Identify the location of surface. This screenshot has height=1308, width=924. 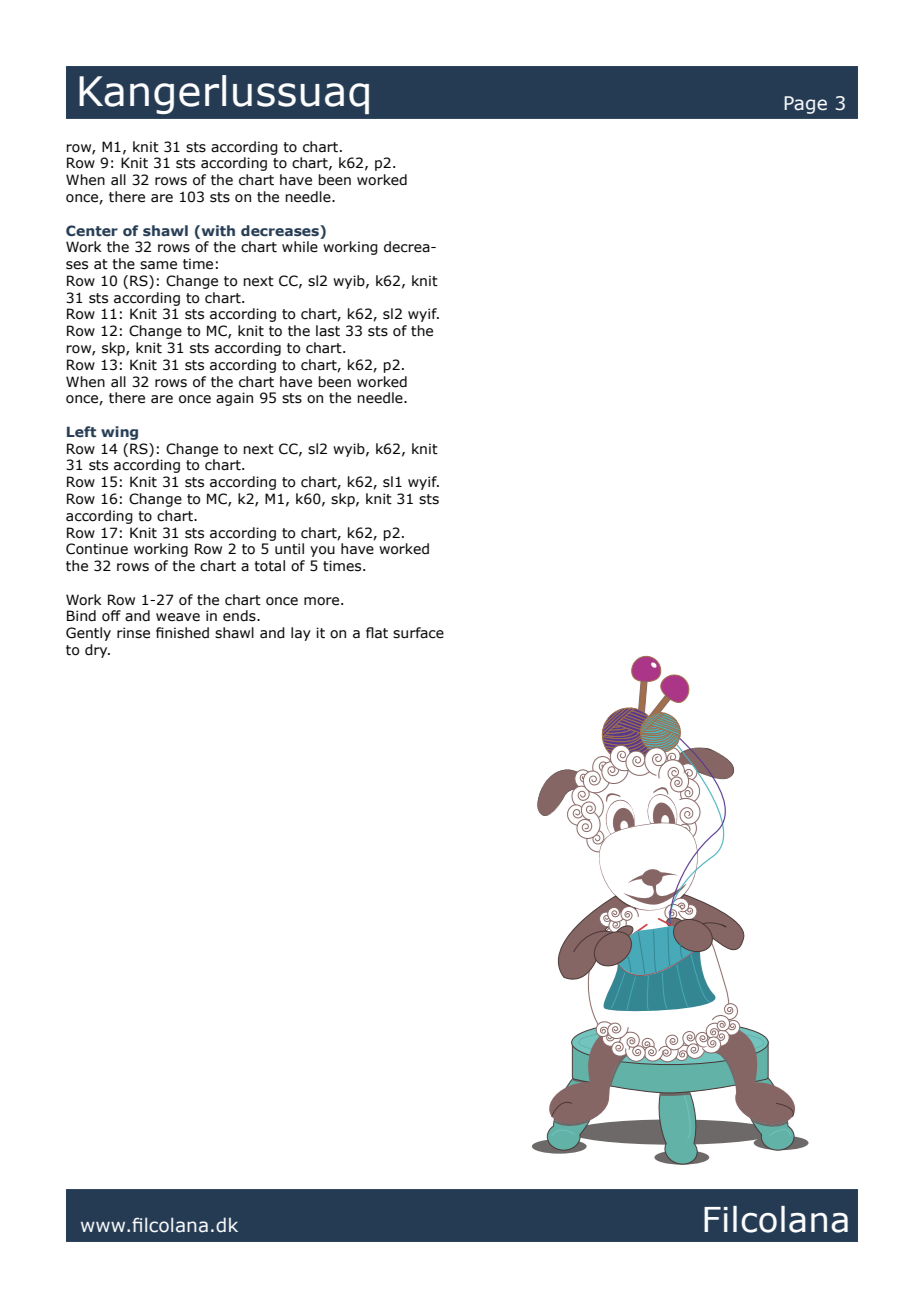
(418, 633).
